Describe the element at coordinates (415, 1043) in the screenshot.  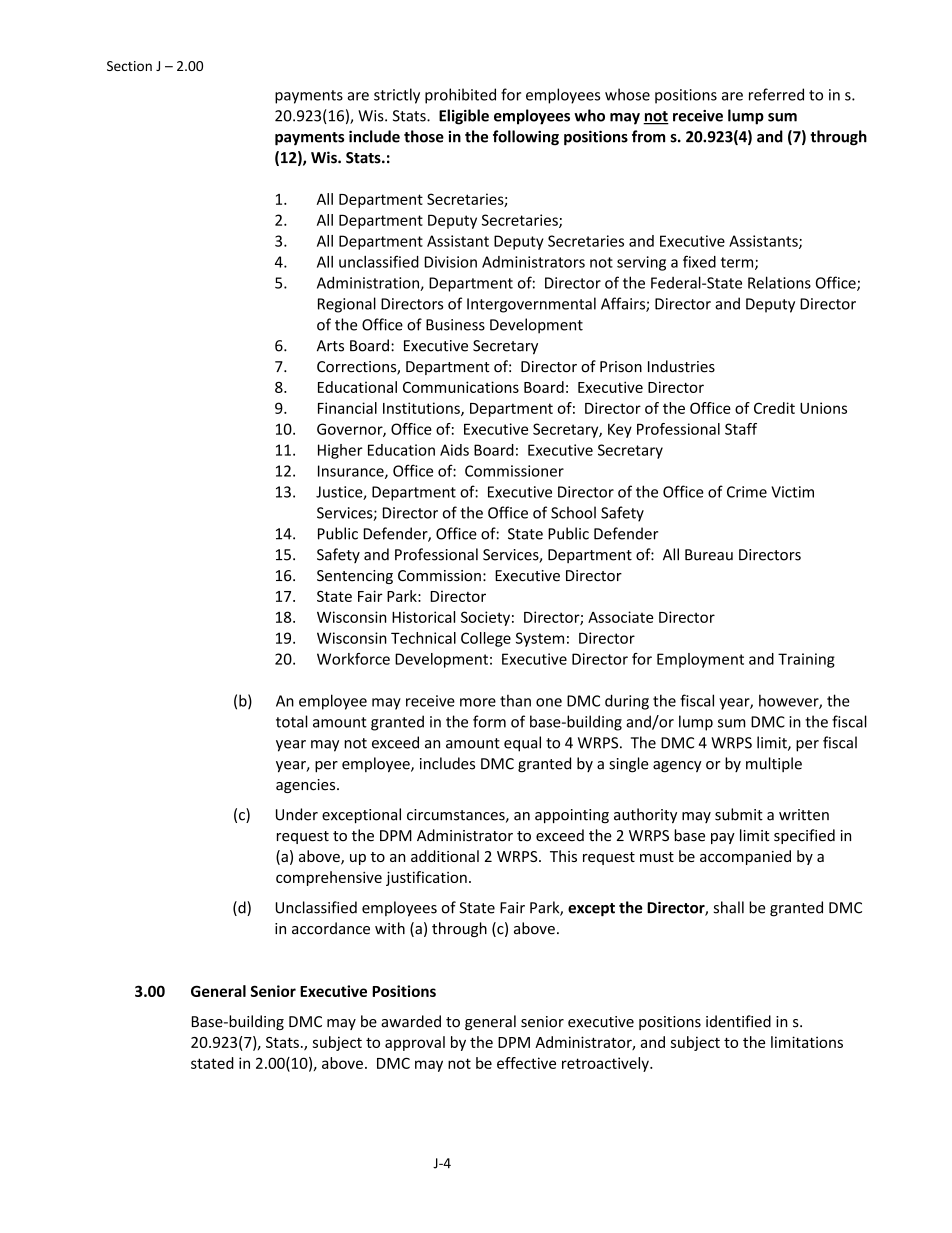
I see `approval` at that location.
